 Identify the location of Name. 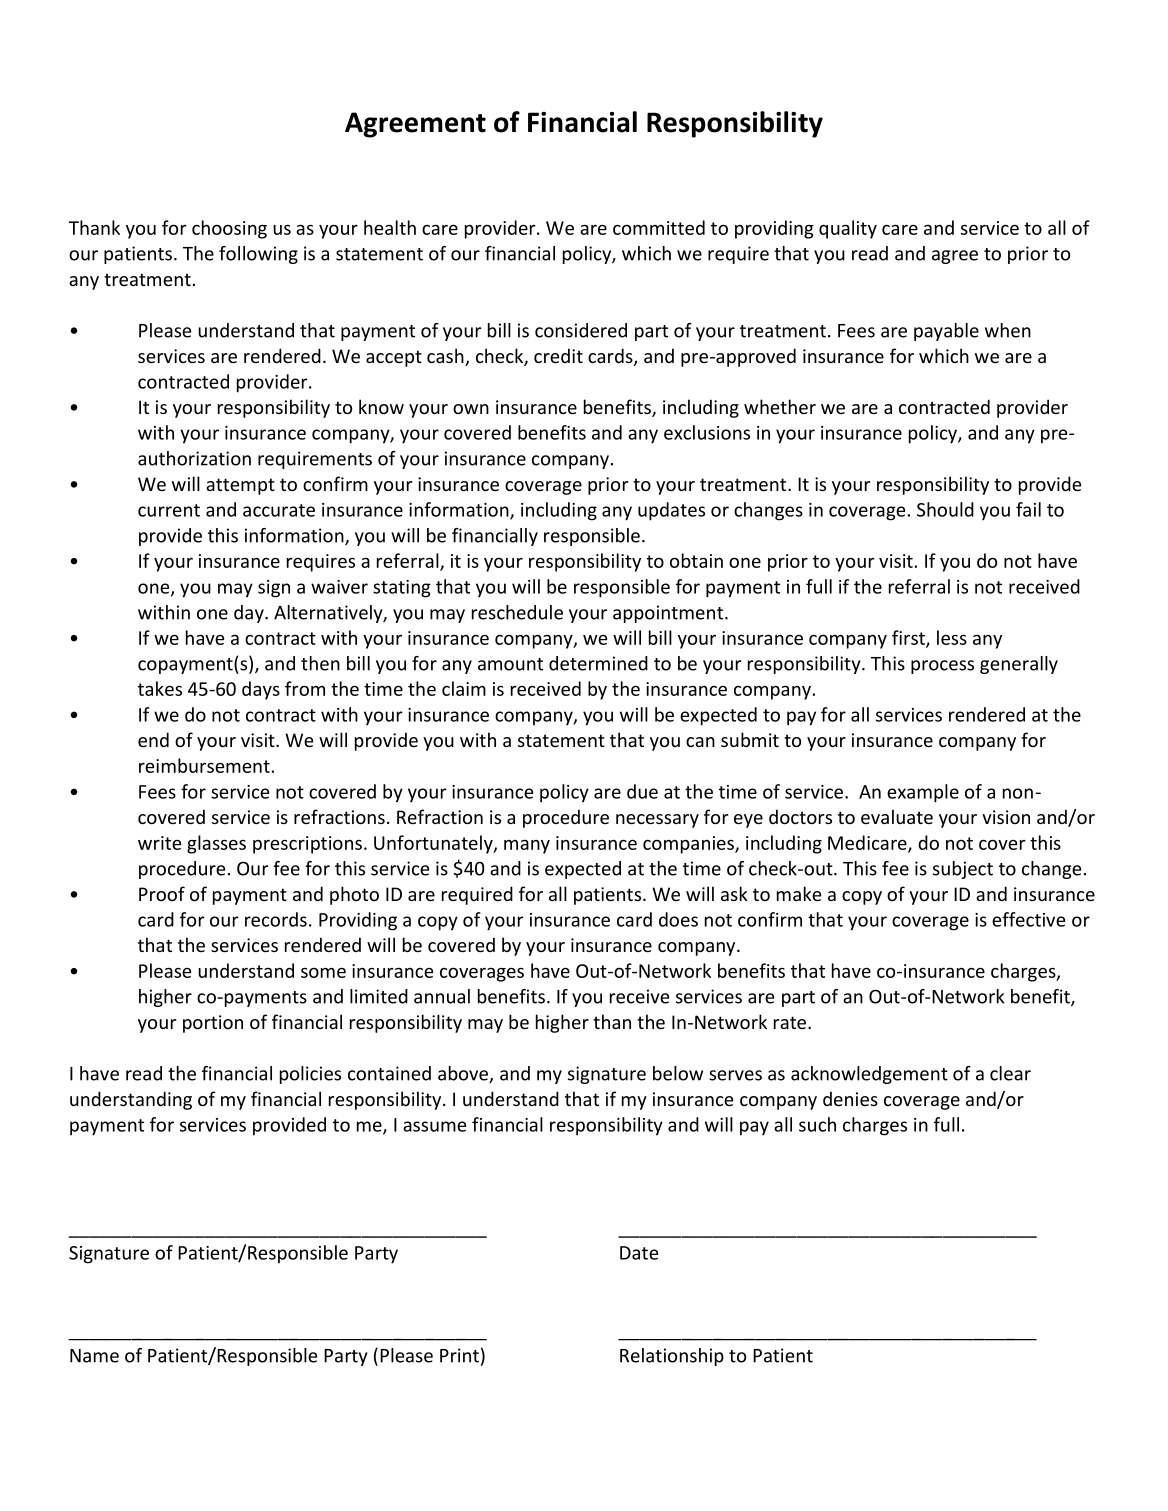
(94, 1356).
